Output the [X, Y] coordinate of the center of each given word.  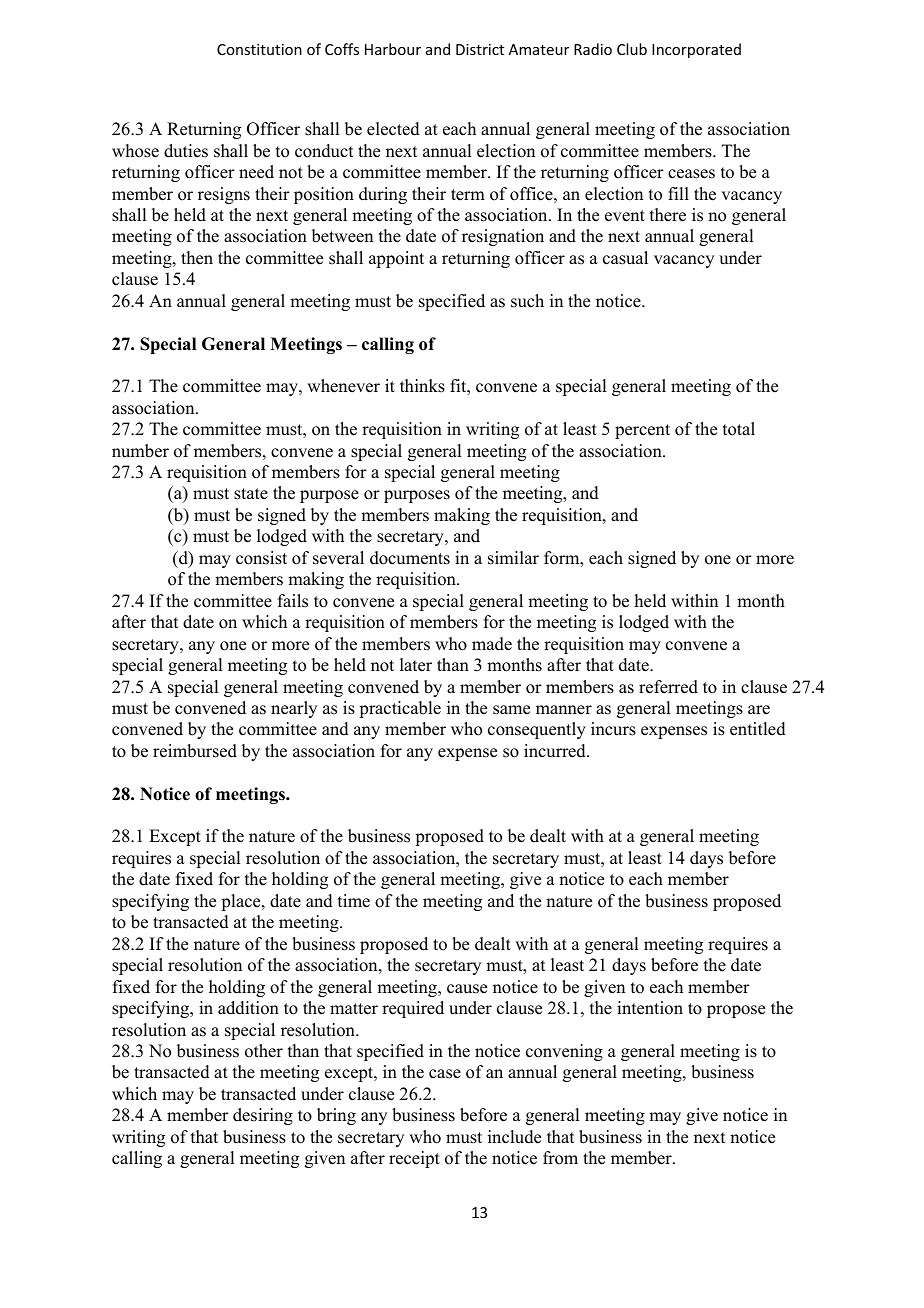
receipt [414, 1159]
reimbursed [195, 751]
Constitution [259, 49]
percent [642, 431]
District [480, 49]
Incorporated [696, 50]
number [140, 451]
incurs [613, 729]
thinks [422, 386]
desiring [263, 1116]
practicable [400, 709]
